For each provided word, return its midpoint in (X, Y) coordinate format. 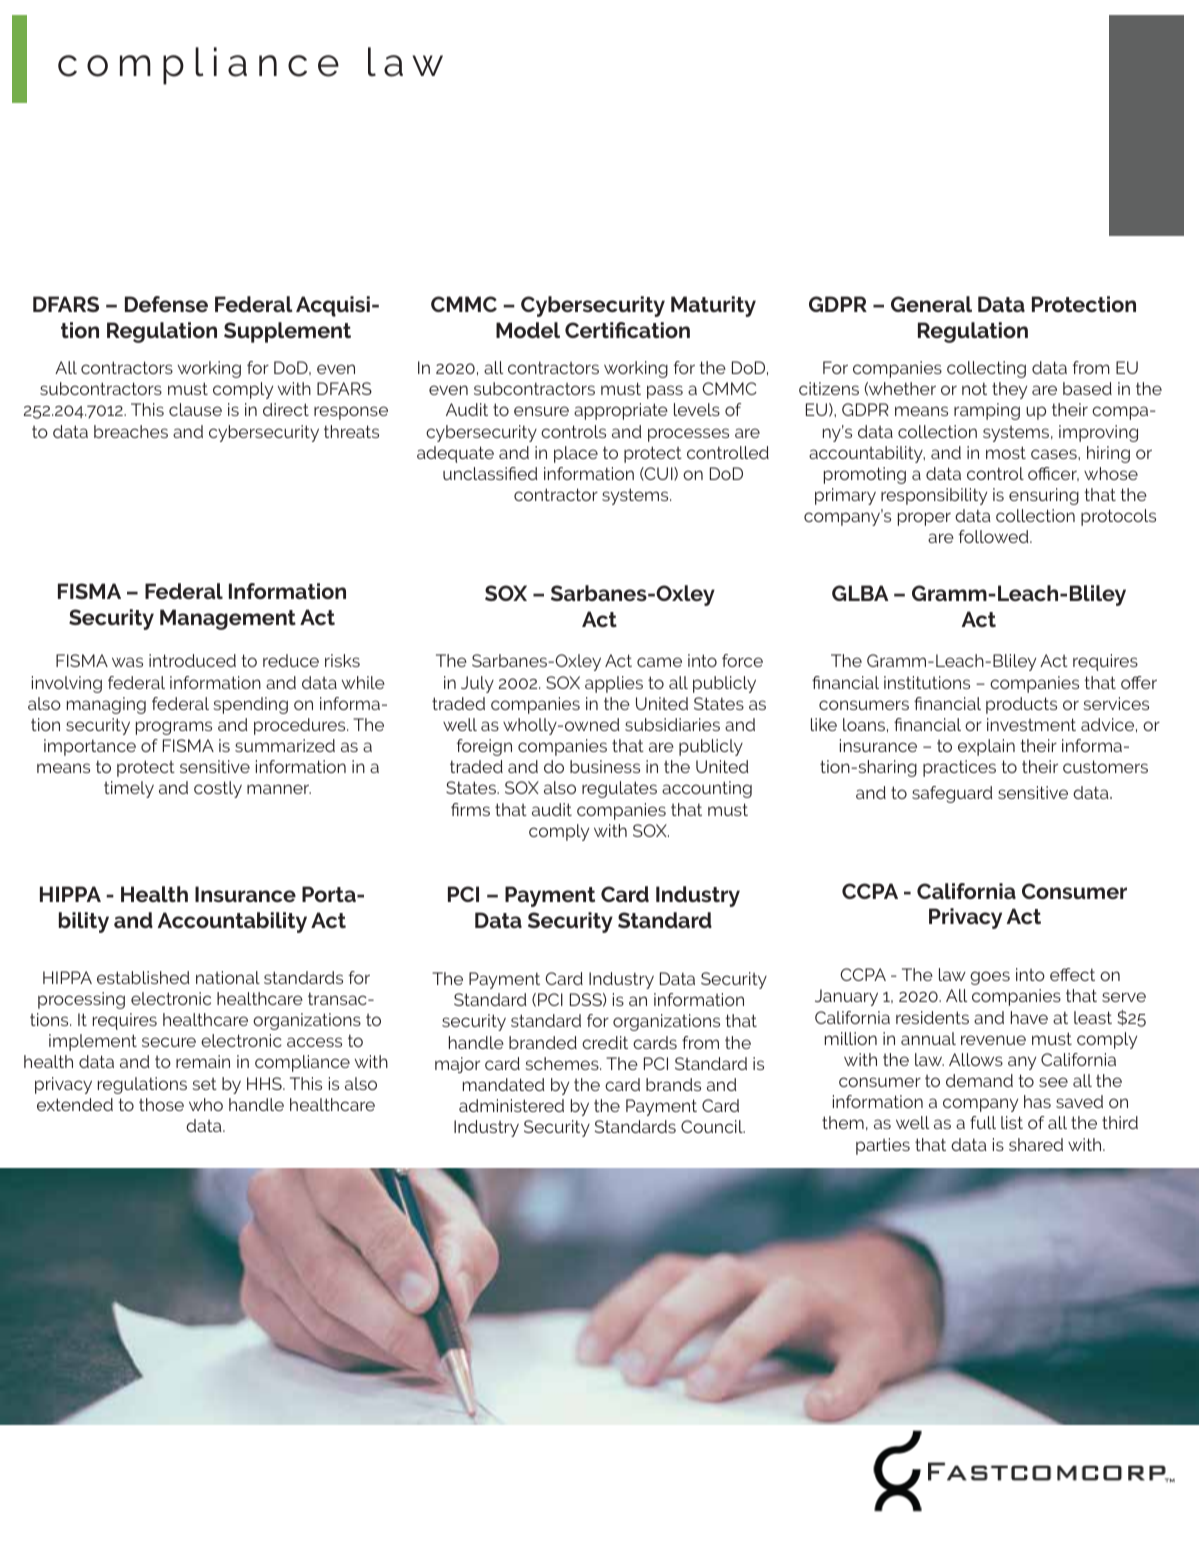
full (983, 1122)
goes (990, 978)
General (931, 304)
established (143, 977)
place (576, 454)
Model (528, 330)
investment (1031, 724)
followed (995, 536)
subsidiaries (672, 724)
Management (228, 619)
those (161, 1104)
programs (174, 728)
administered (511, 1105)
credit (605, 1042)
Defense (166, 304)
